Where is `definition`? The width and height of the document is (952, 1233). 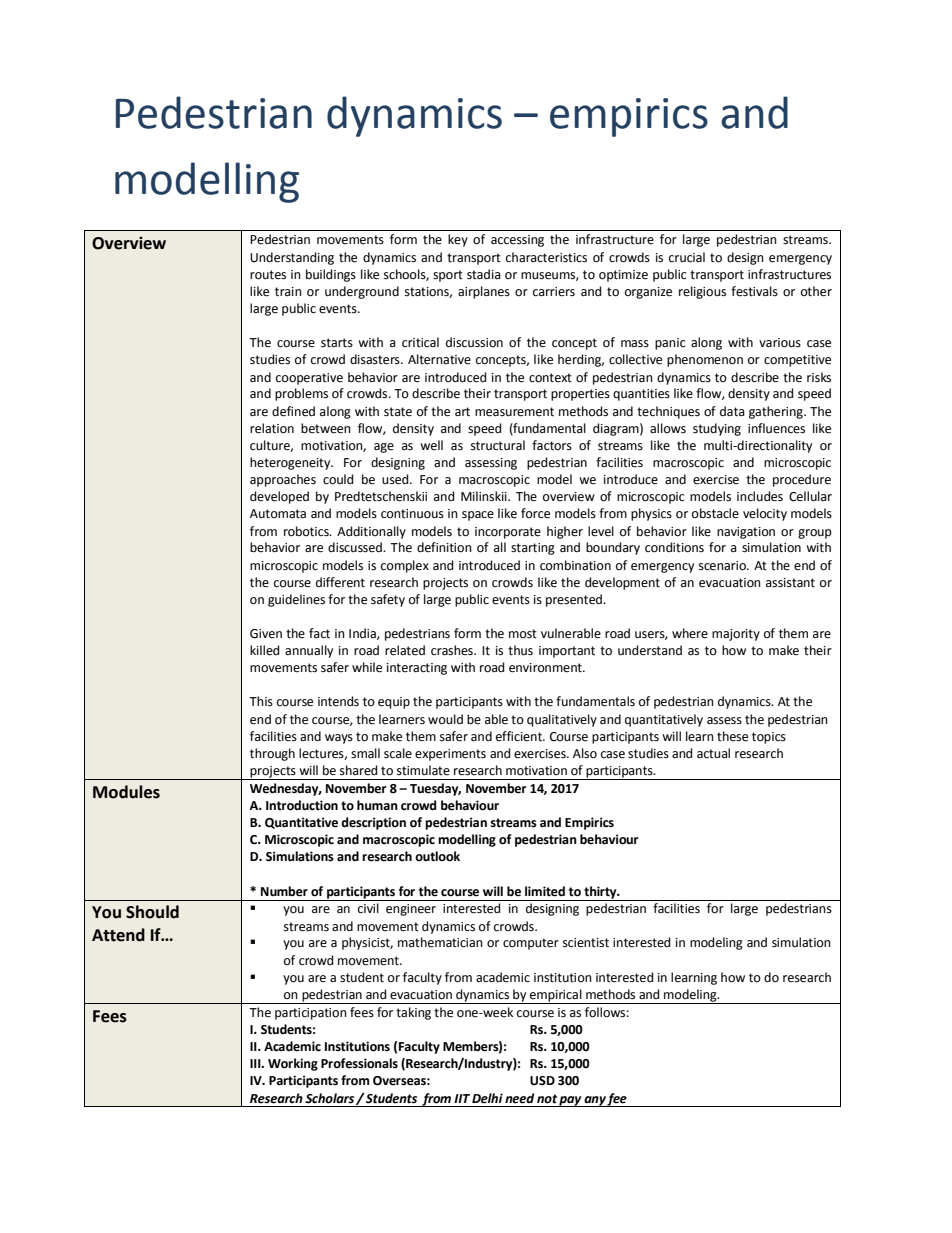
definition is located at coordinates (444, 547).
